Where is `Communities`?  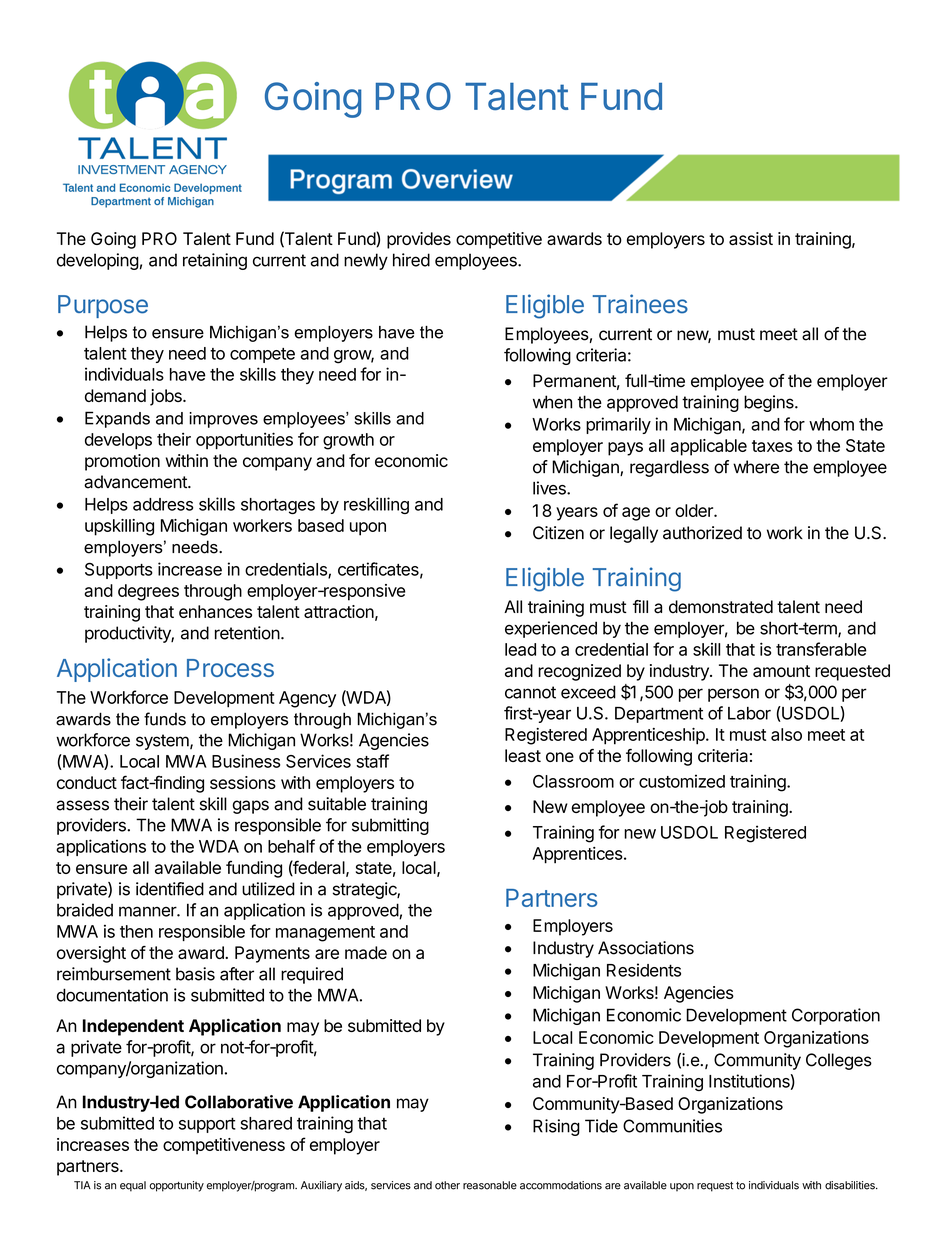 Communities is located at coordinates (672, 1126).
